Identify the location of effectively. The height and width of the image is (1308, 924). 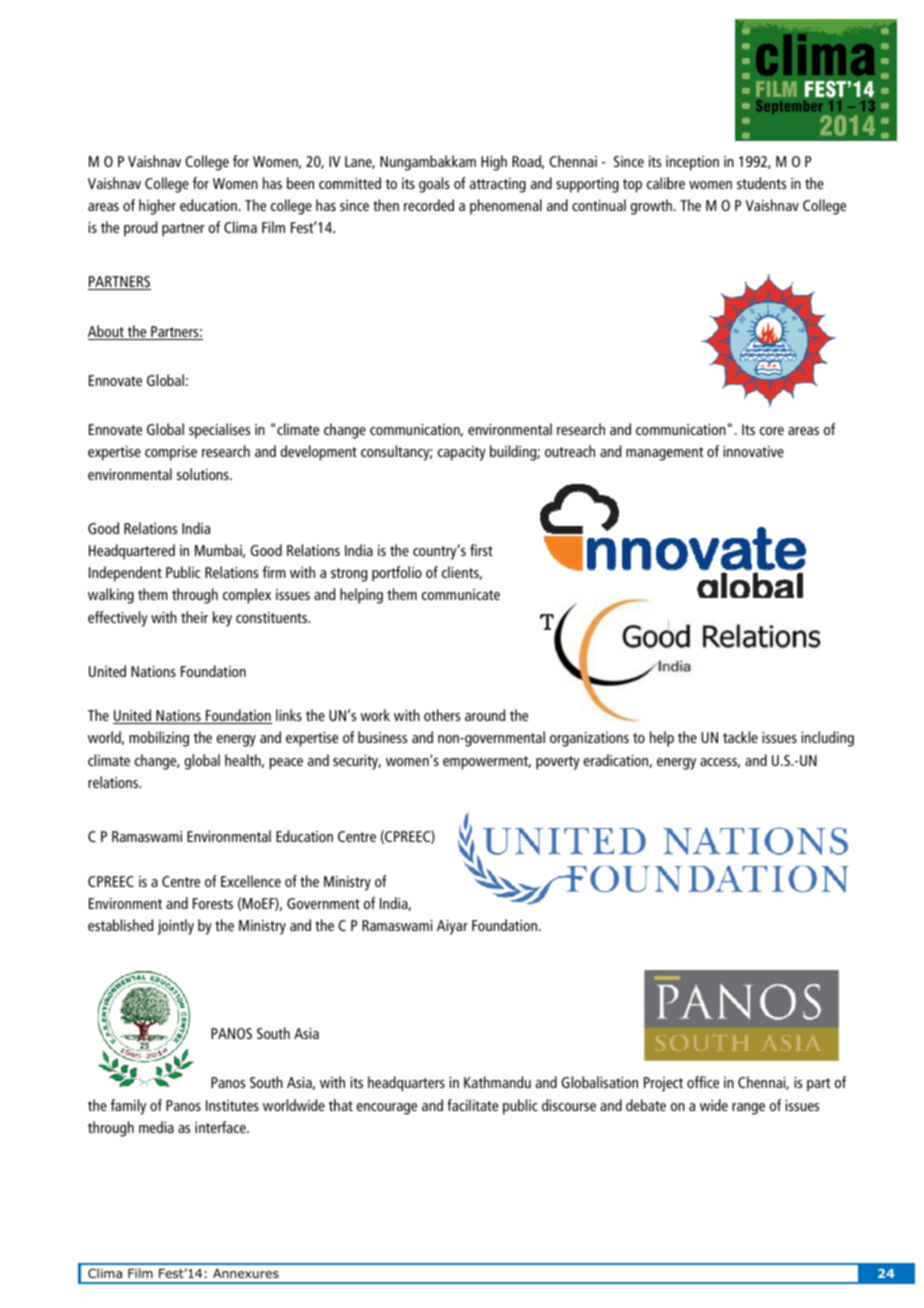
(118, 619).
